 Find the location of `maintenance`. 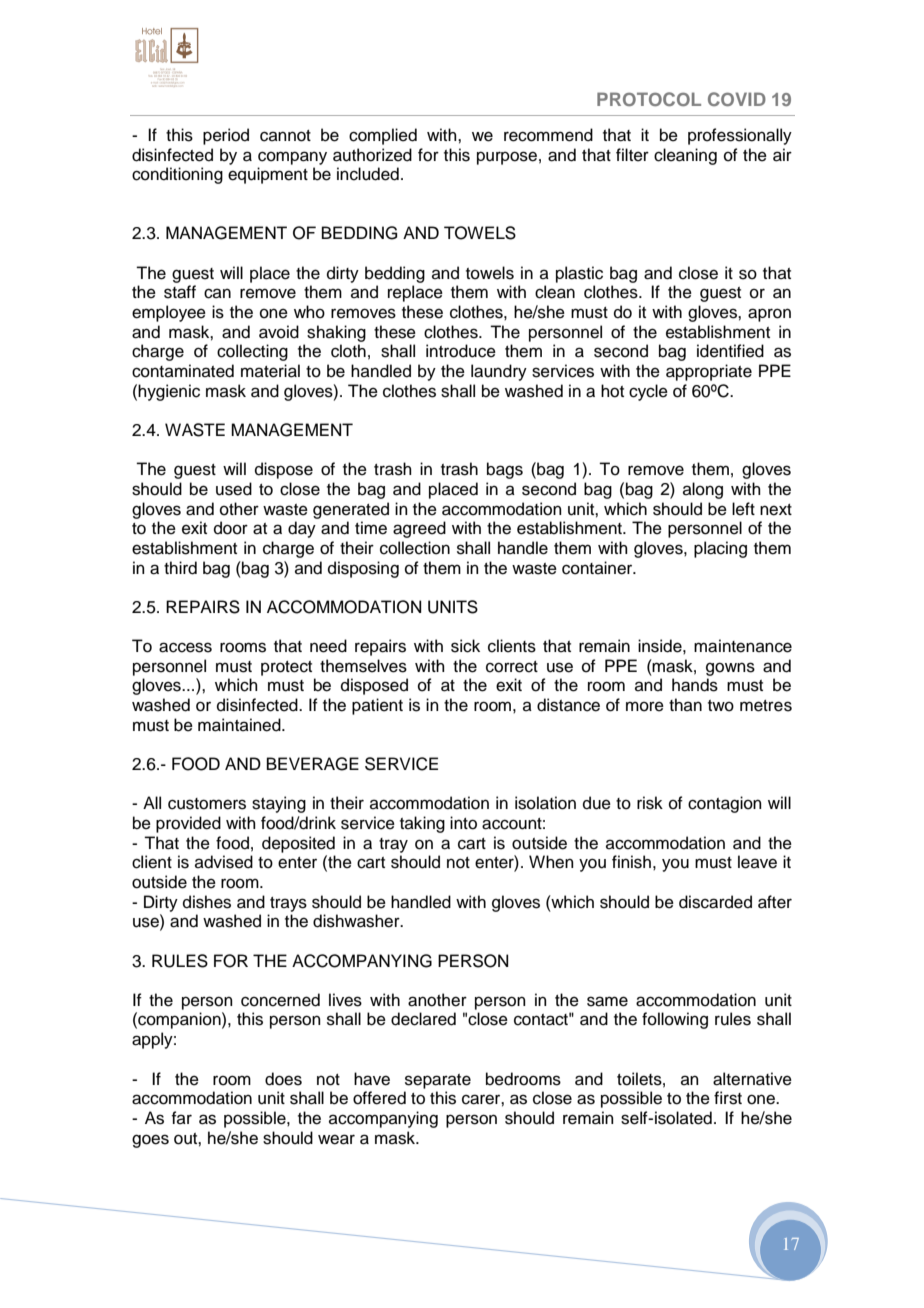

maintenance is located at coordinates (743, 646).
